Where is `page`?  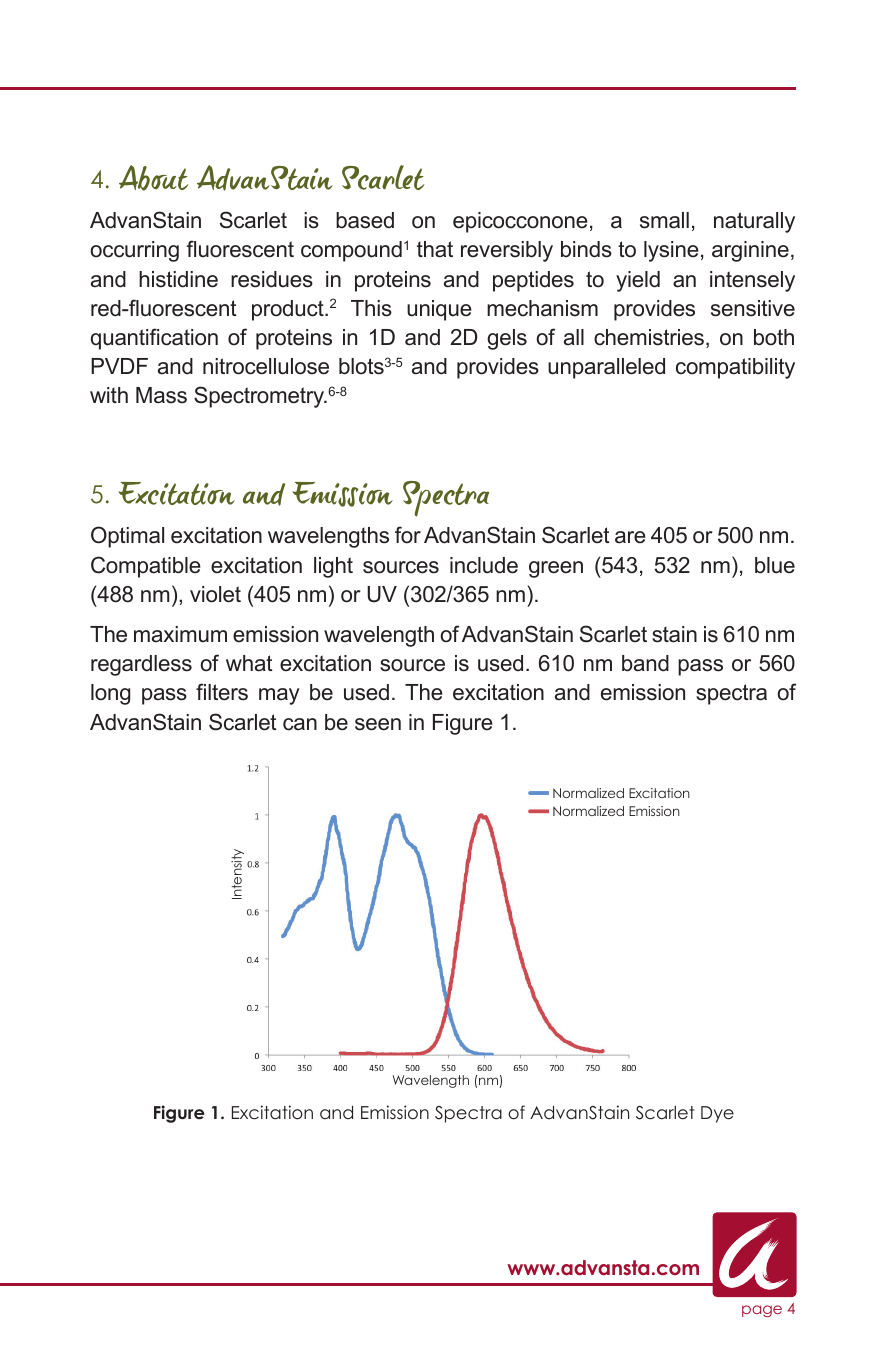
page is located at coordinates (762, 1311).
